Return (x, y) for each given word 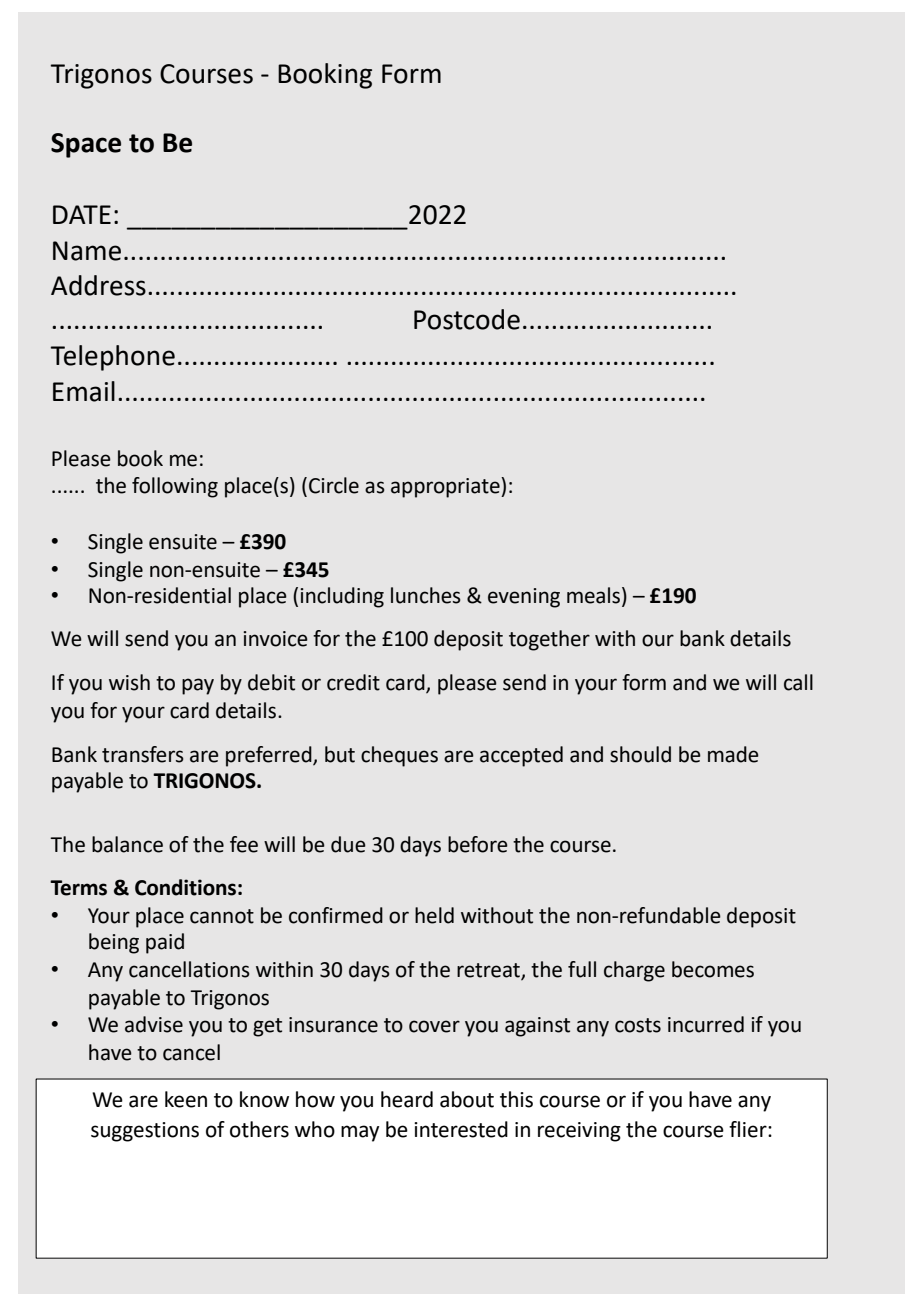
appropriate (446, 487)
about (467, 1099)
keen (186, 1099)
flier (749, 1129)
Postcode (467, 319)
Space (86, 145)
